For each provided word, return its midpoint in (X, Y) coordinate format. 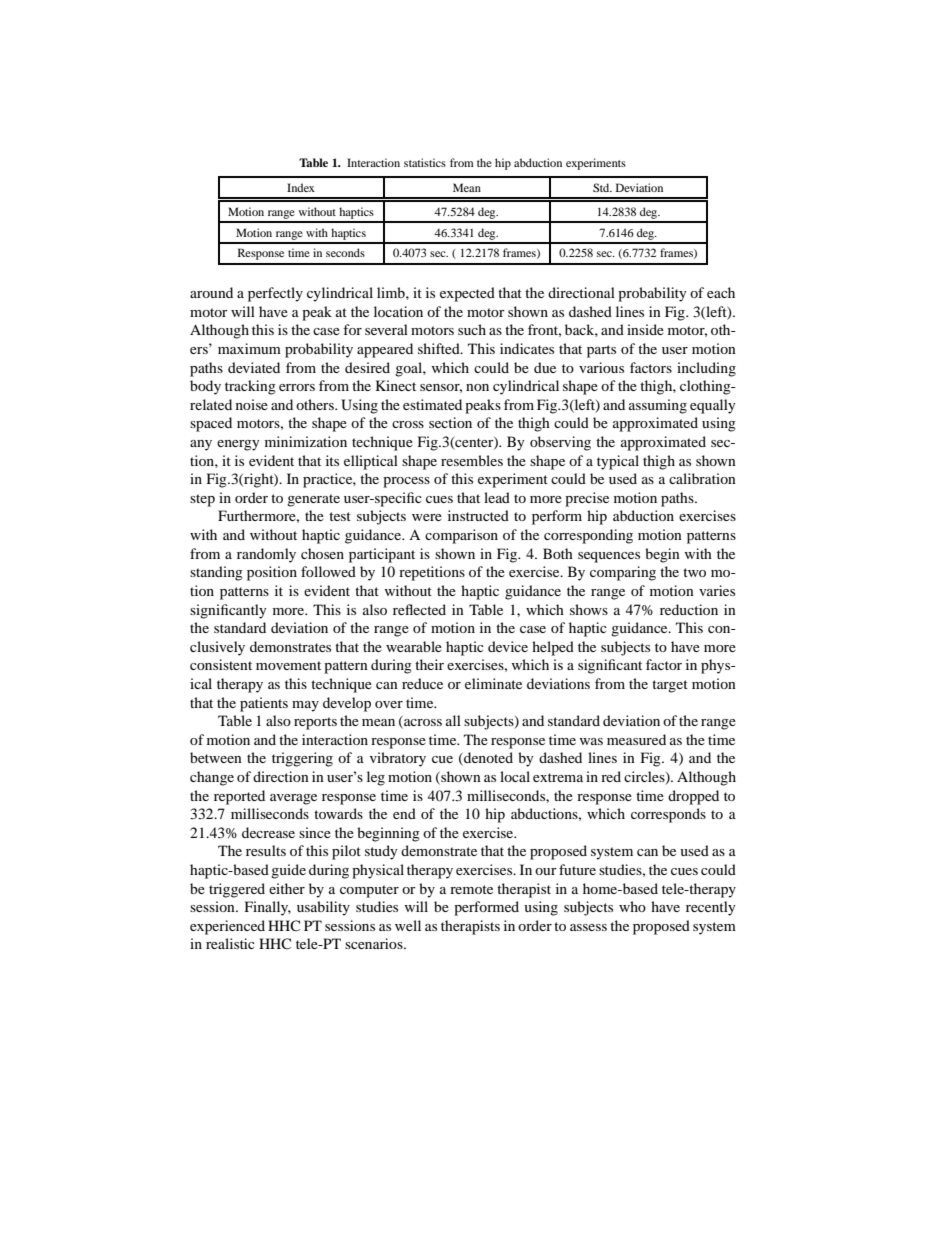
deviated (254, 367)
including (706, 369)
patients (264, 704)
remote (471, 889)
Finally (268, 908)
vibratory (398, 759)
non (477, 387)
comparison (461, 536)
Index (301, 187)
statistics (425, 162)
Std (602, 187)
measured (636, 739)
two (694, 572)
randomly (266, 555)
